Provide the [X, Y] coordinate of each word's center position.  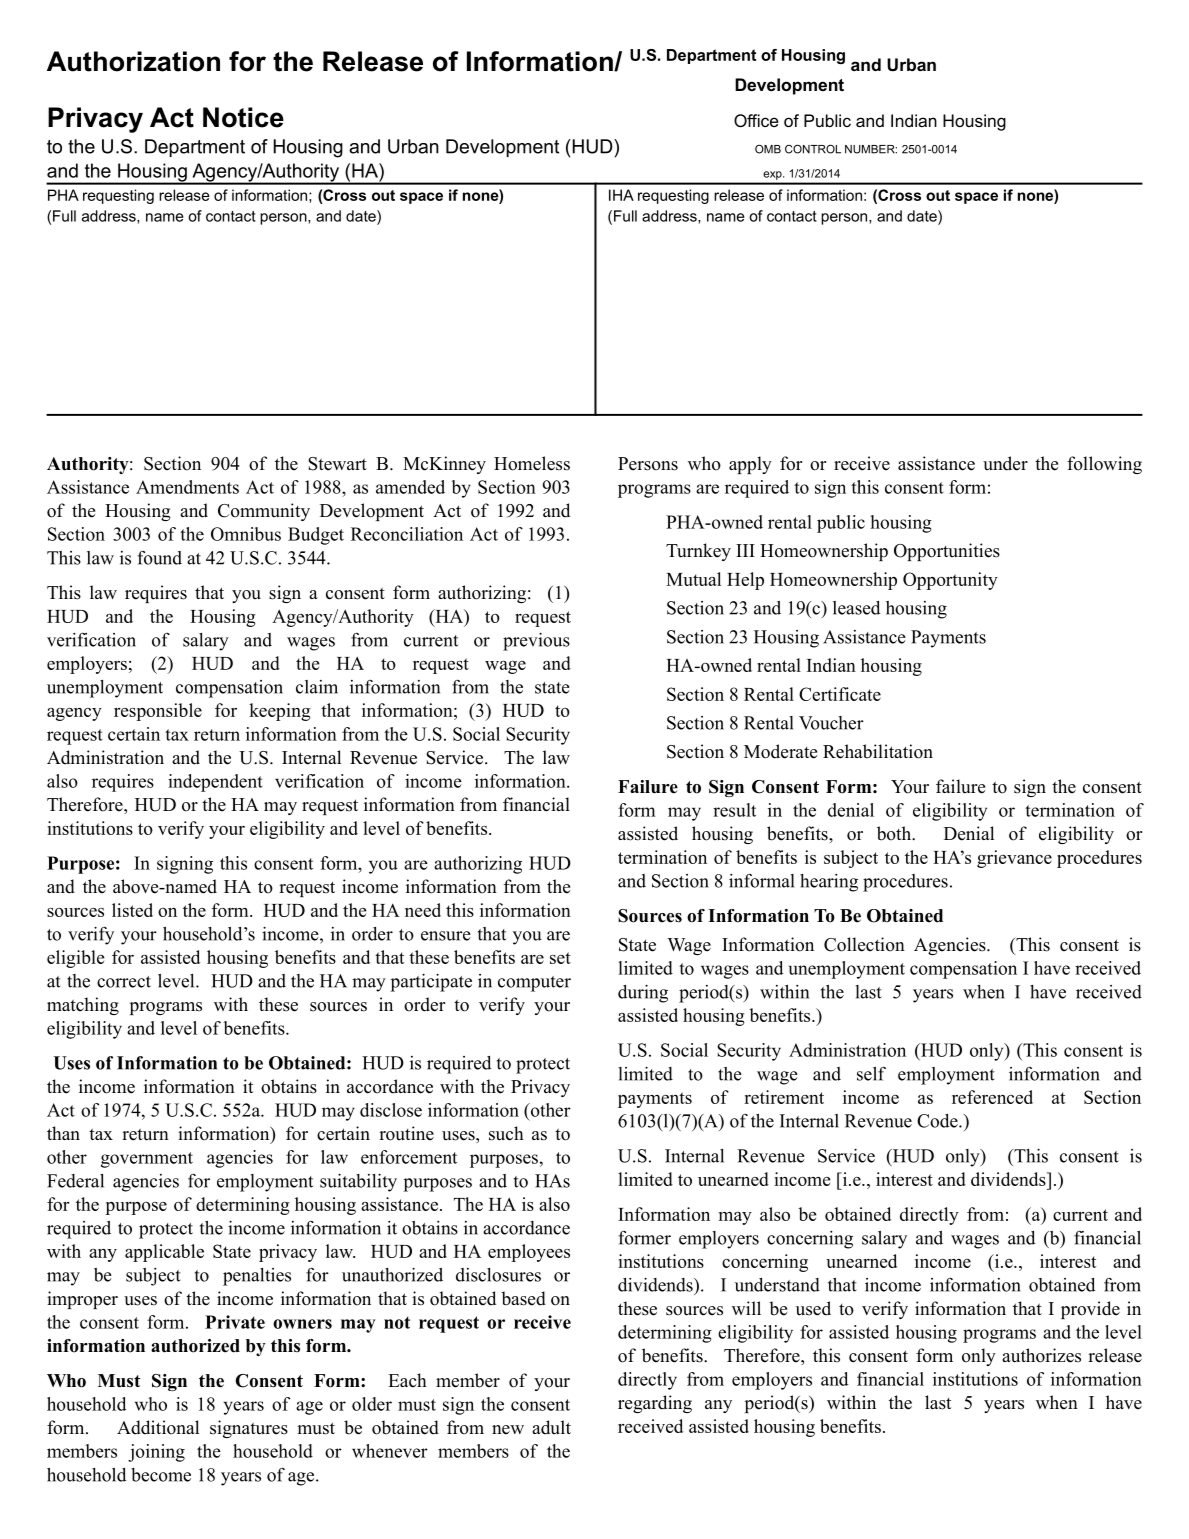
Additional [158, 1427]
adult [551, 1427]
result [734, 810]
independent [215, 783]
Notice [243, 117]
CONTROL [813, 149]
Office [756, 120]
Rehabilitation [878, 751]
